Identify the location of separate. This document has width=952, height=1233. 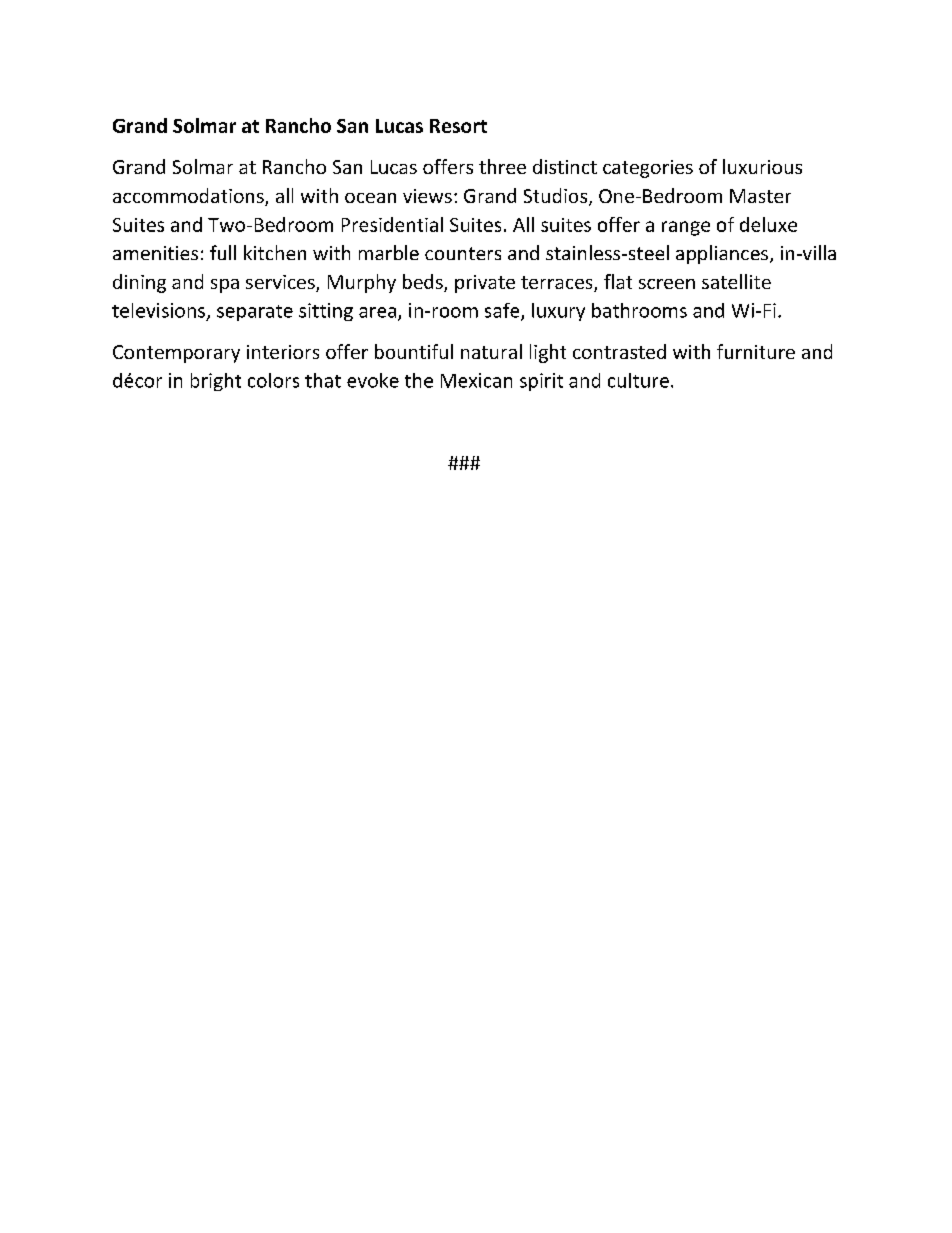
(255, 313).
